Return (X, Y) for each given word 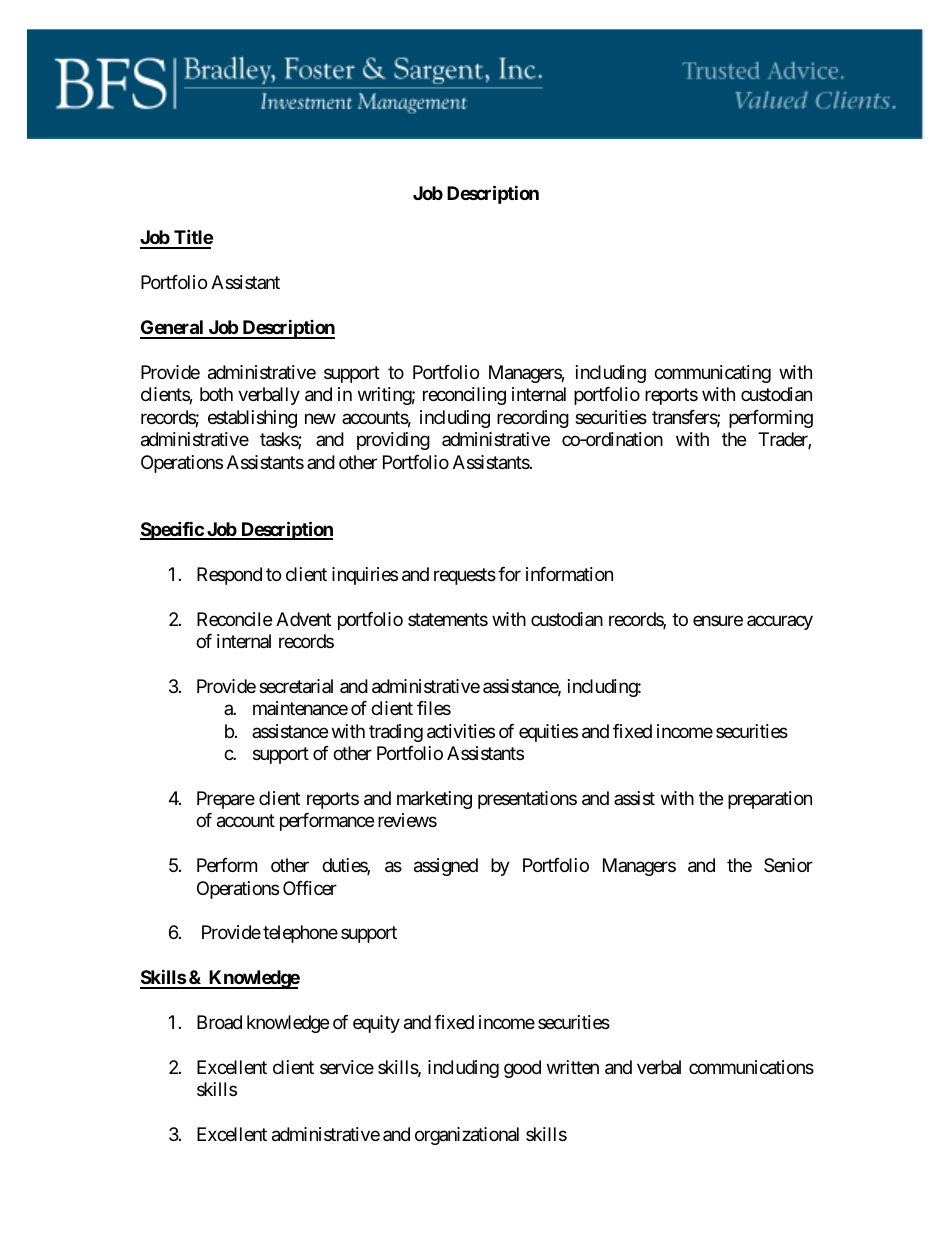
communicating (712, 374)
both (216, 394)
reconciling (464, 396)
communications (751, 1067)
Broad (219, 1022)
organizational (467, 1136)
